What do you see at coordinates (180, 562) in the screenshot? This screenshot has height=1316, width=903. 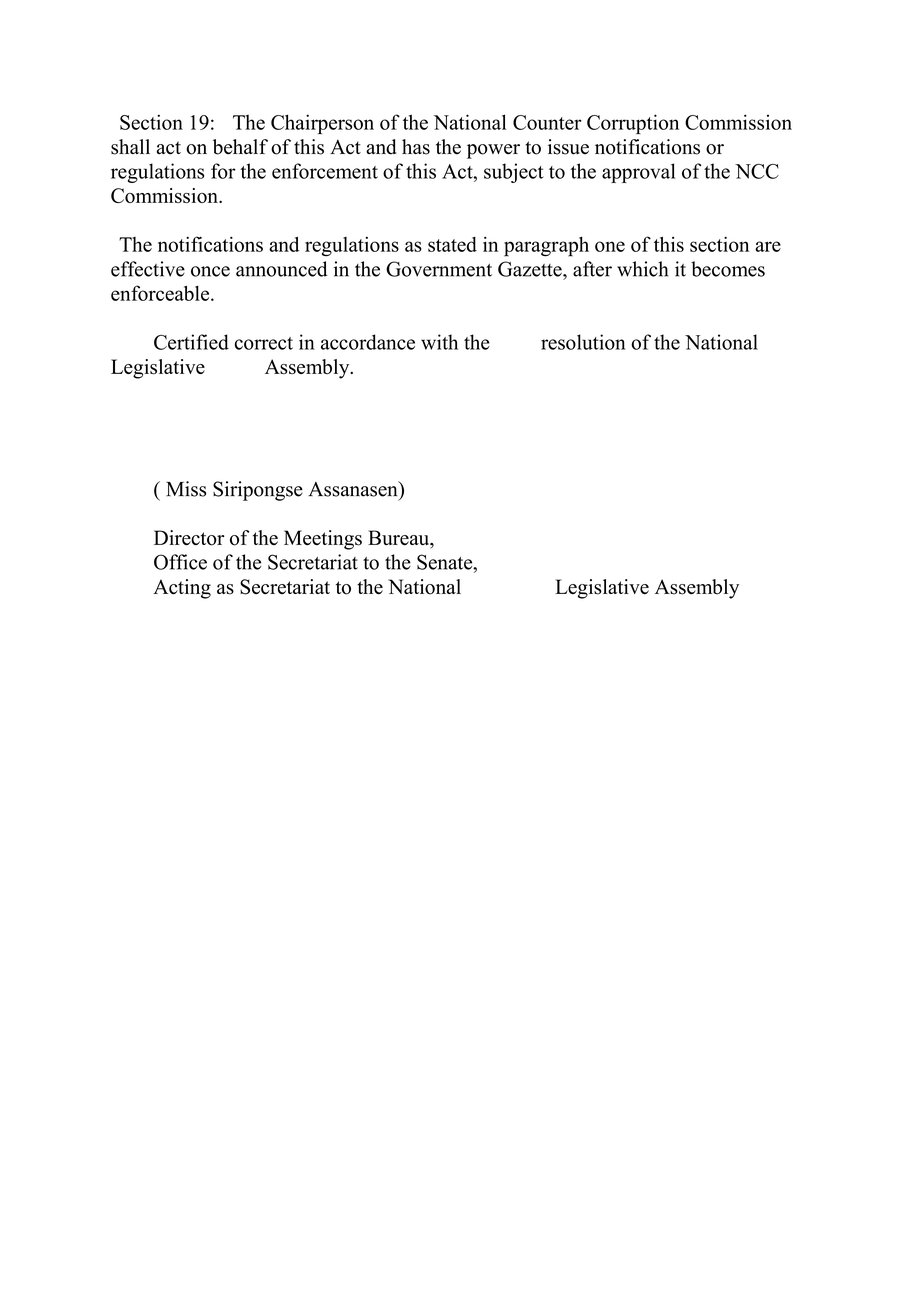 I see `Office` at bounding box center [180, 562].
